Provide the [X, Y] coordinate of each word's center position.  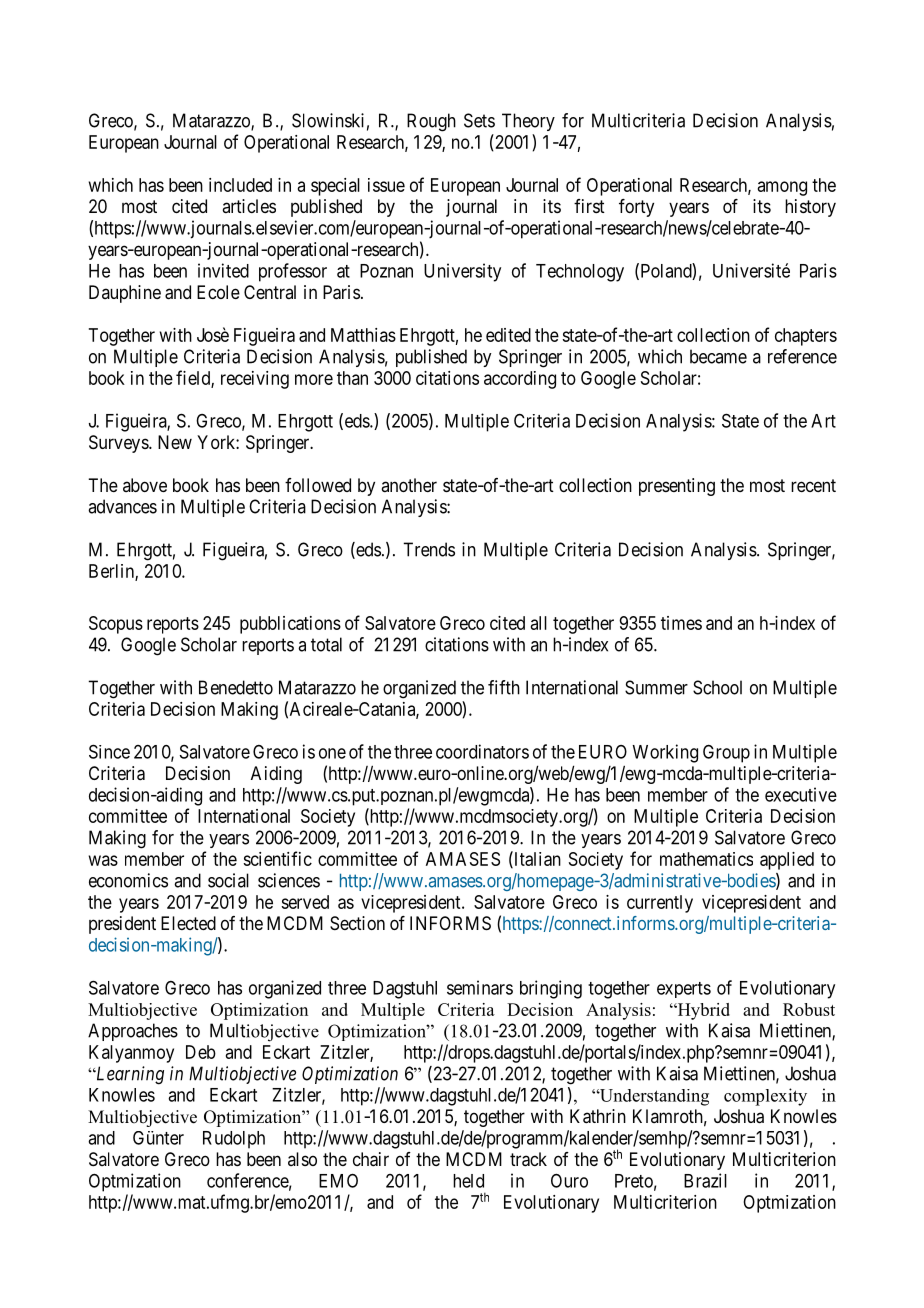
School [717, 687]
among [782, 188]
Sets [479, 120]
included [240, 185]
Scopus [116, 625]
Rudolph [234, 1140]
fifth [504, 687]
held [468, 1181]
